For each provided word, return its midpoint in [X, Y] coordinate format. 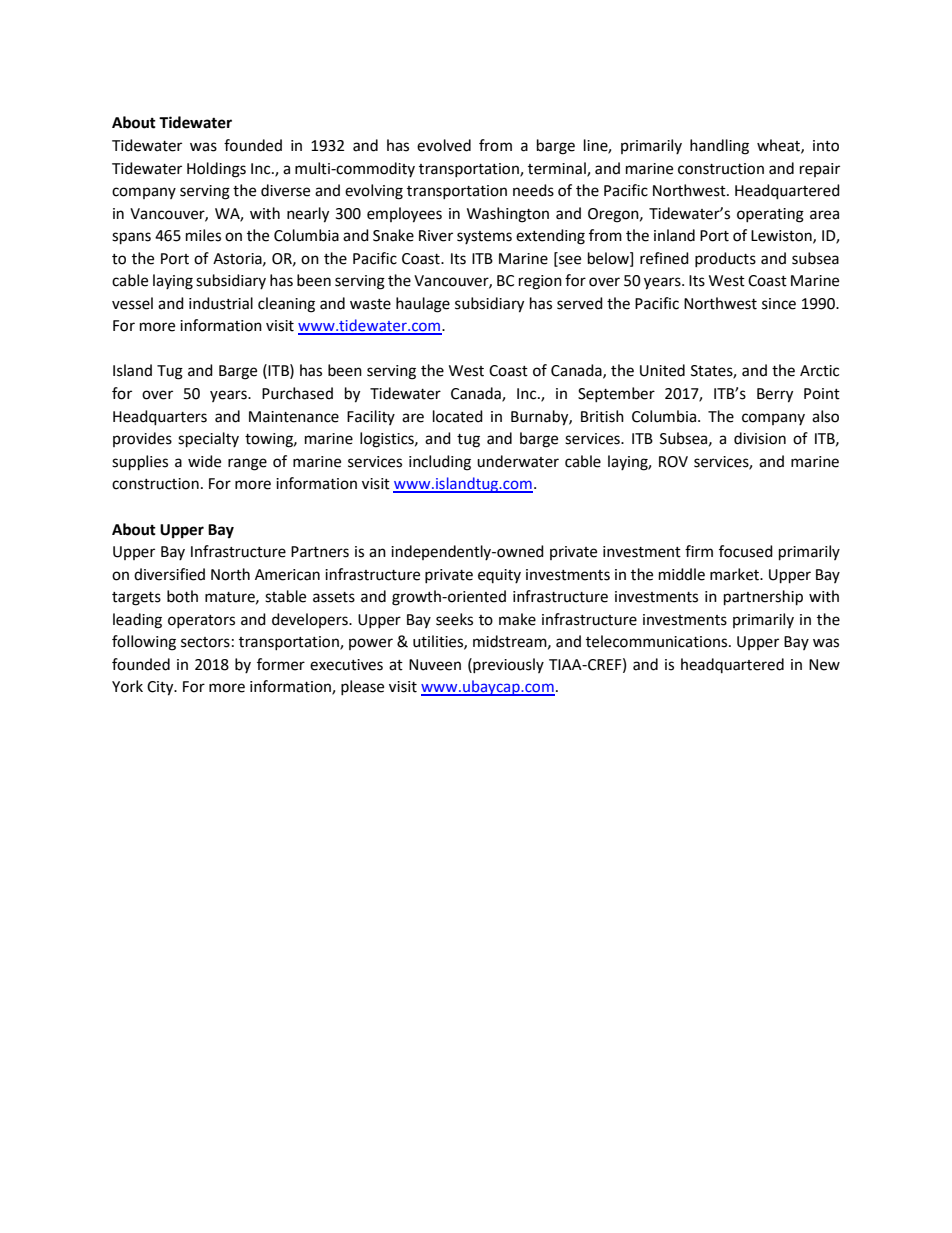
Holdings [216, 170]
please [362, 687]
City [161, 688]
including [440, 463]
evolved [444, 145]
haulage [423, 305]
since [779, 304]
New [824, 665]
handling [719, 147]
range [247, 464]
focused [746, 551]
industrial [221, 303]
